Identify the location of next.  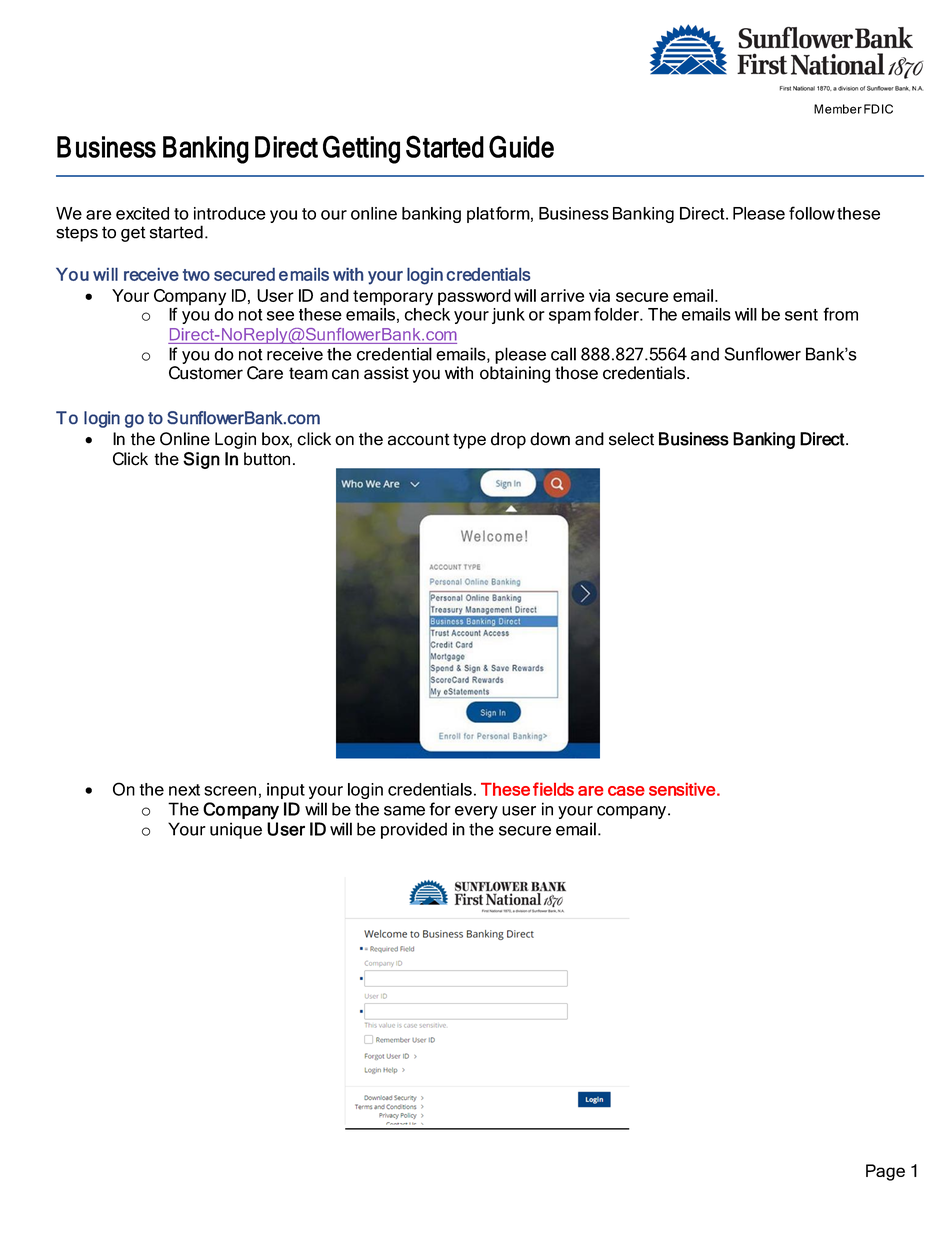
(184, 790).
